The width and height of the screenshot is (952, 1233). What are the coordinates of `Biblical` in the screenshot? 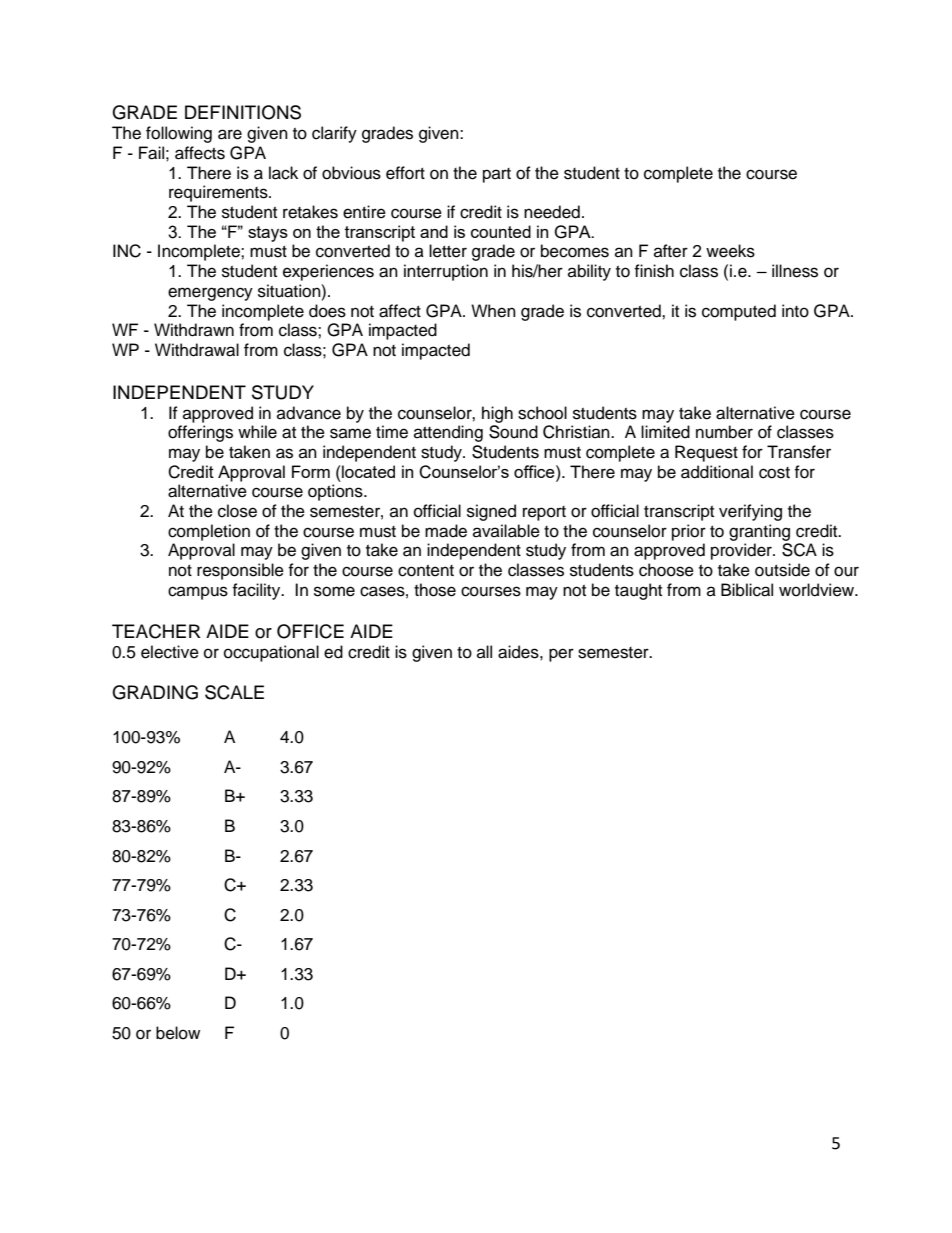 It's located at (747, 590).
